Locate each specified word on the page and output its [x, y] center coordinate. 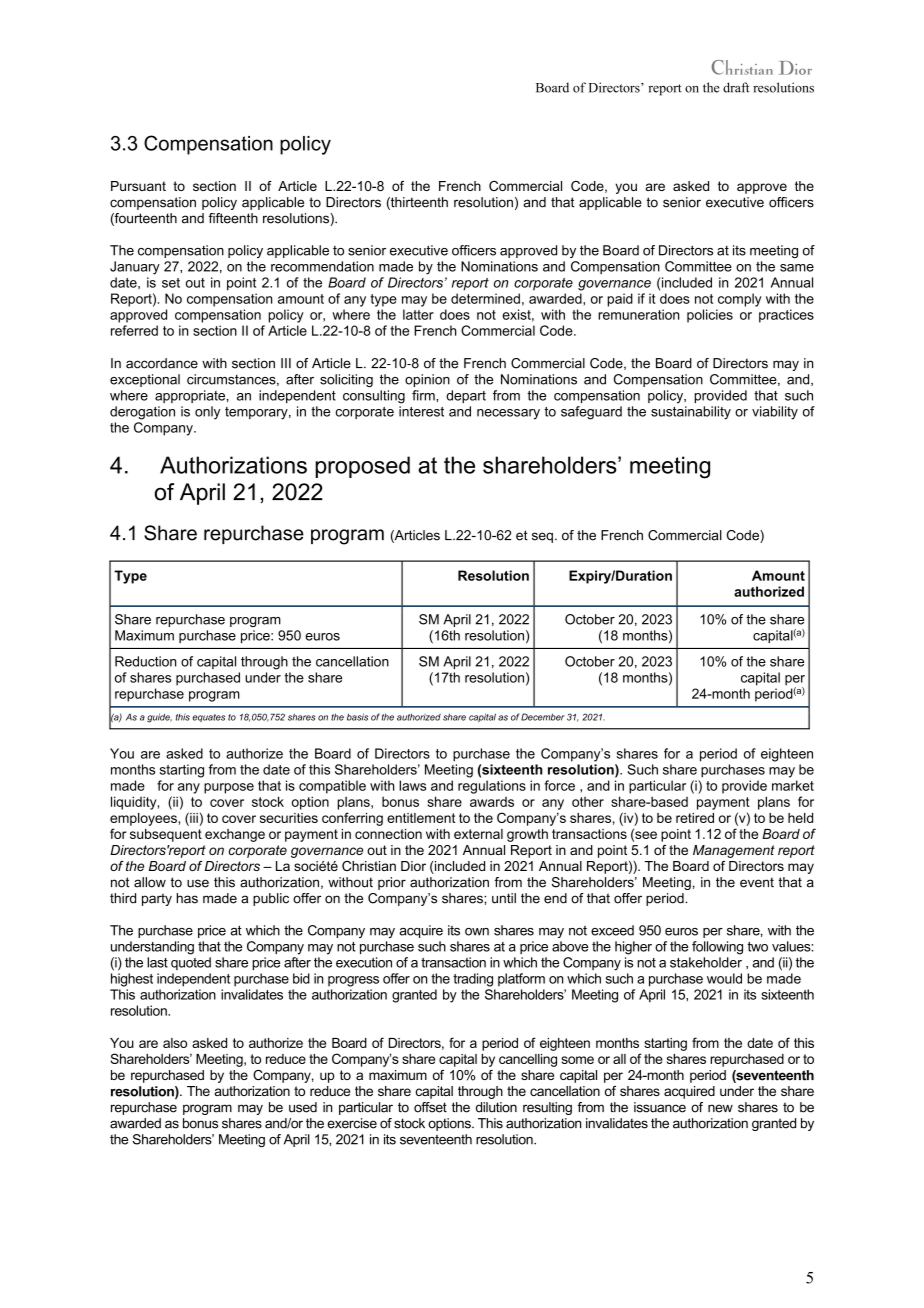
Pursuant [138, 186]
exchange [235, 835]
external [478, 834]
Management [734, 851]
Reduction [145, 661]
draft [736, 87]
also [175, 1043]
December [543, 717]
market [793, 785]
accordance [162, 363]
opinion [427, 380]
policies [710, 316]
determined [485, 298]
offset [430, 1107]
